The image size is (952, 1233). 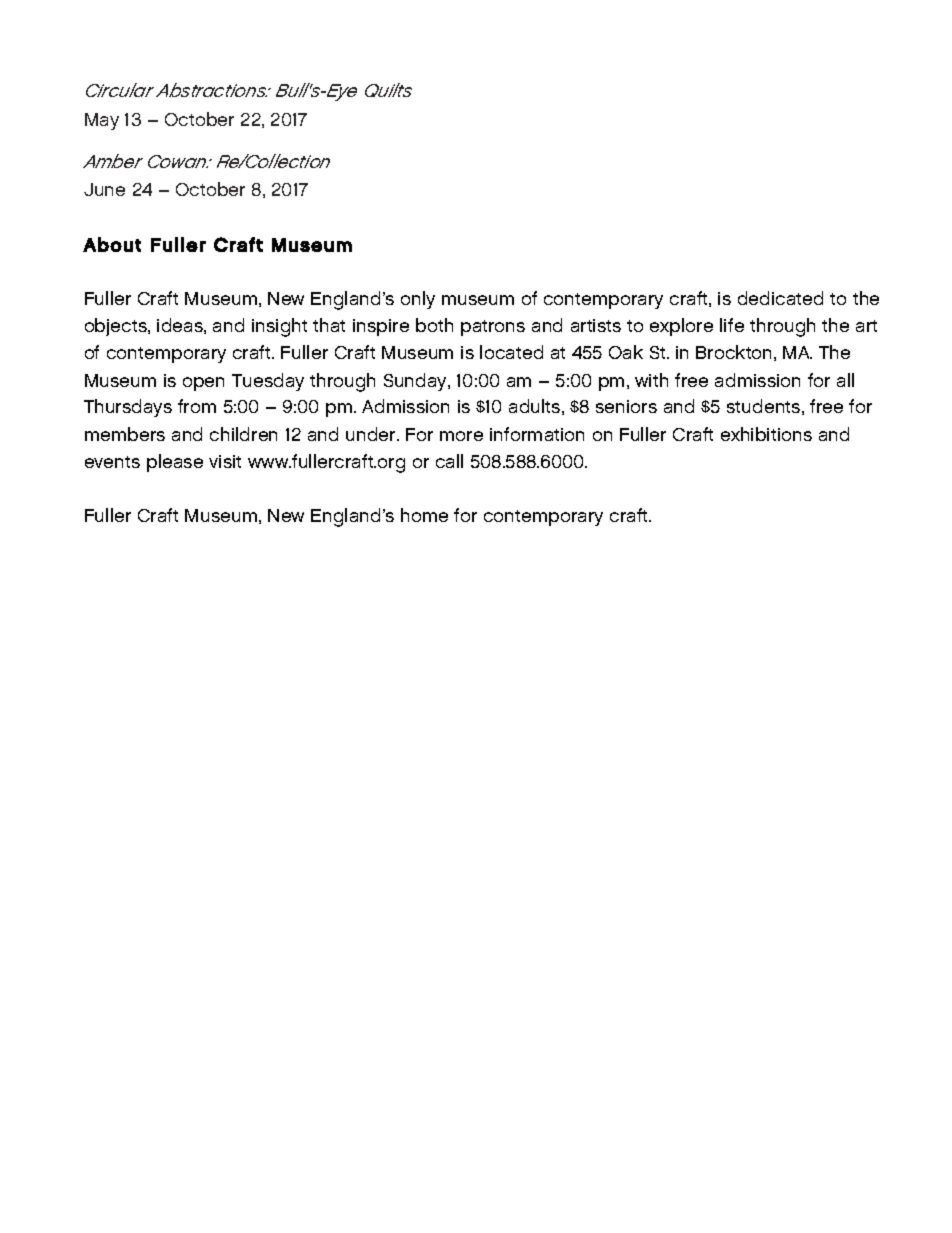 What do you see at coordinates (102, 121) in the screenshot?
I see `May` at bounding box center [102, 121].
